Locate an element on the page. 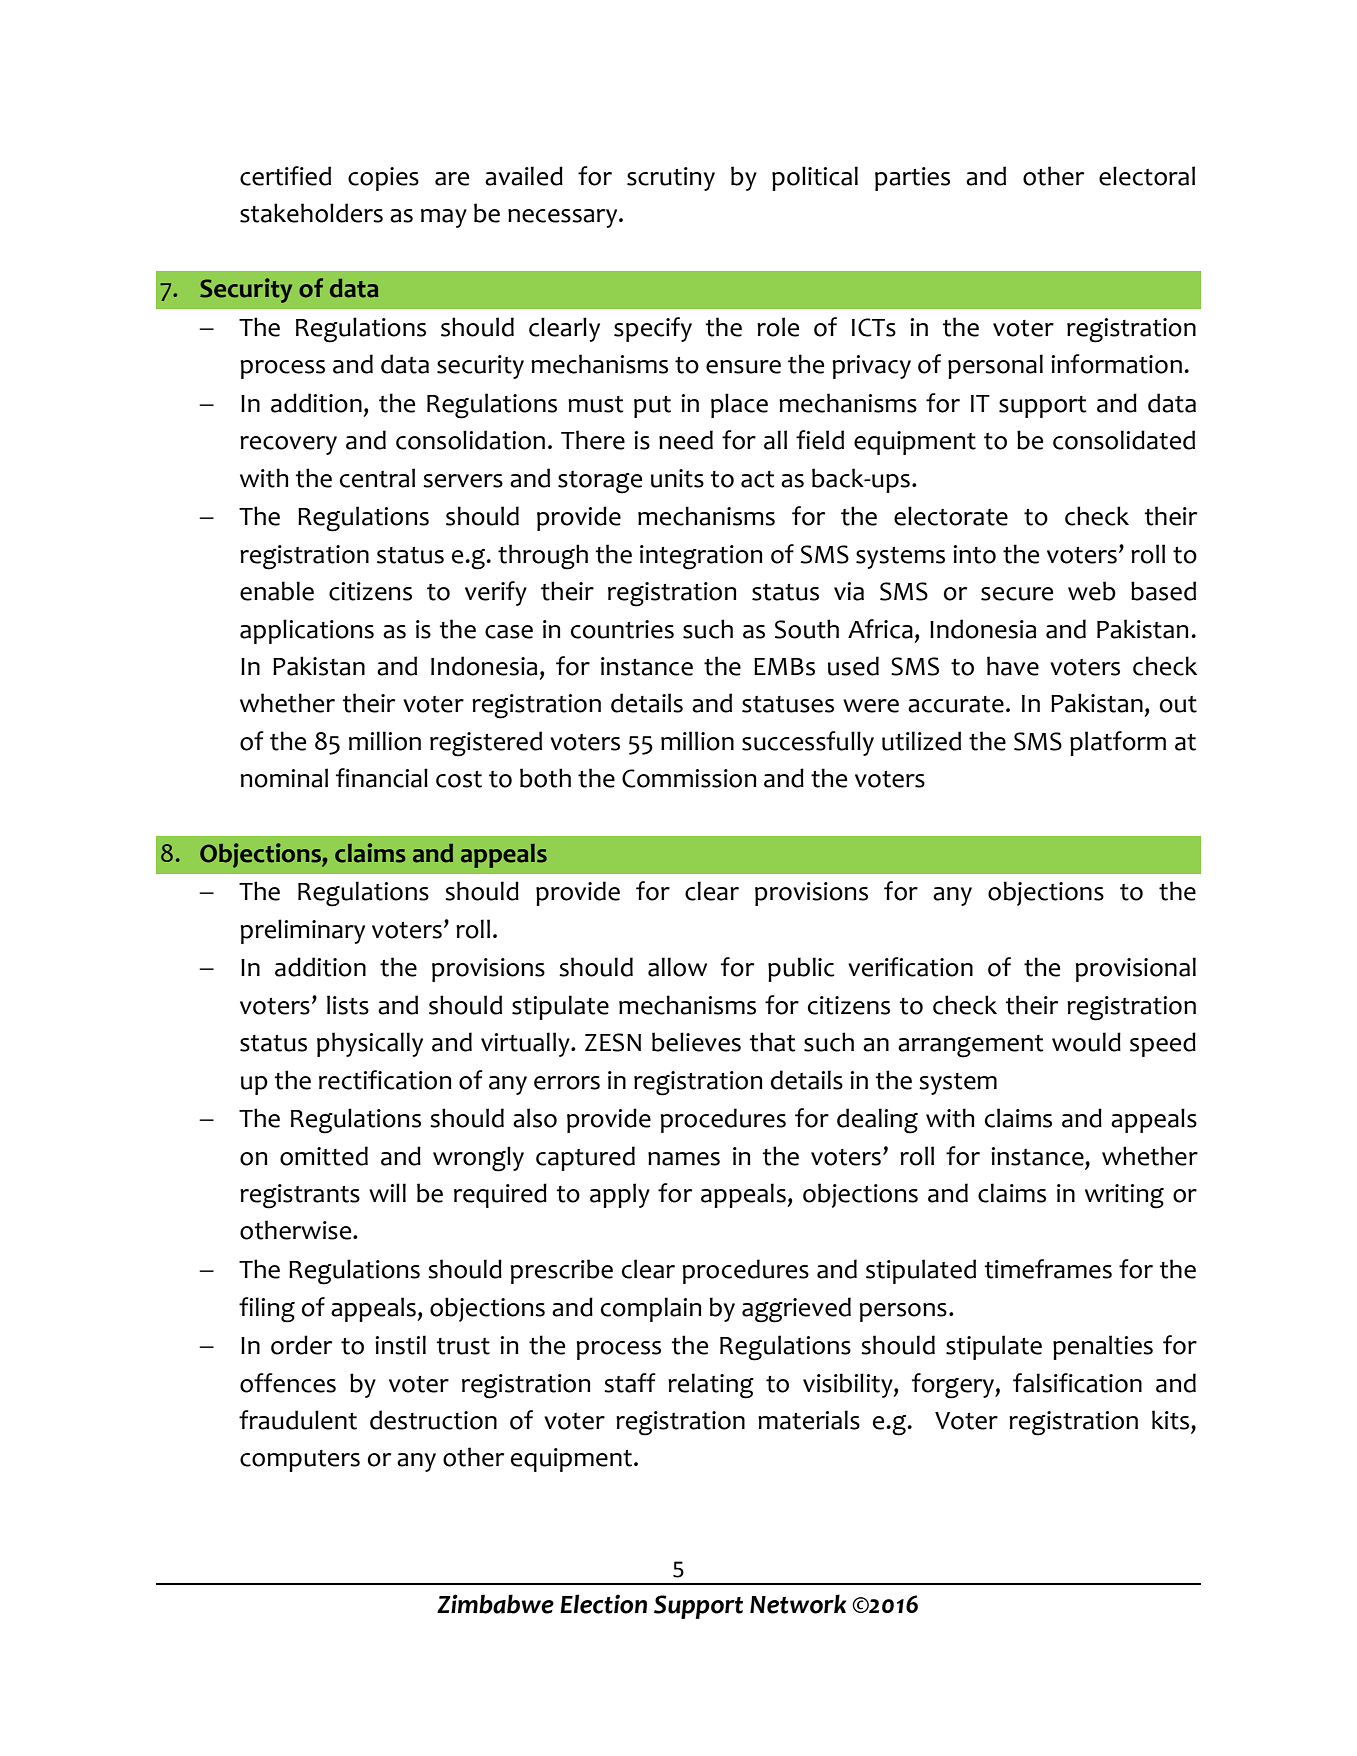 This document has width=1357, height=1756. financial is located at coordinates (382, 778).
